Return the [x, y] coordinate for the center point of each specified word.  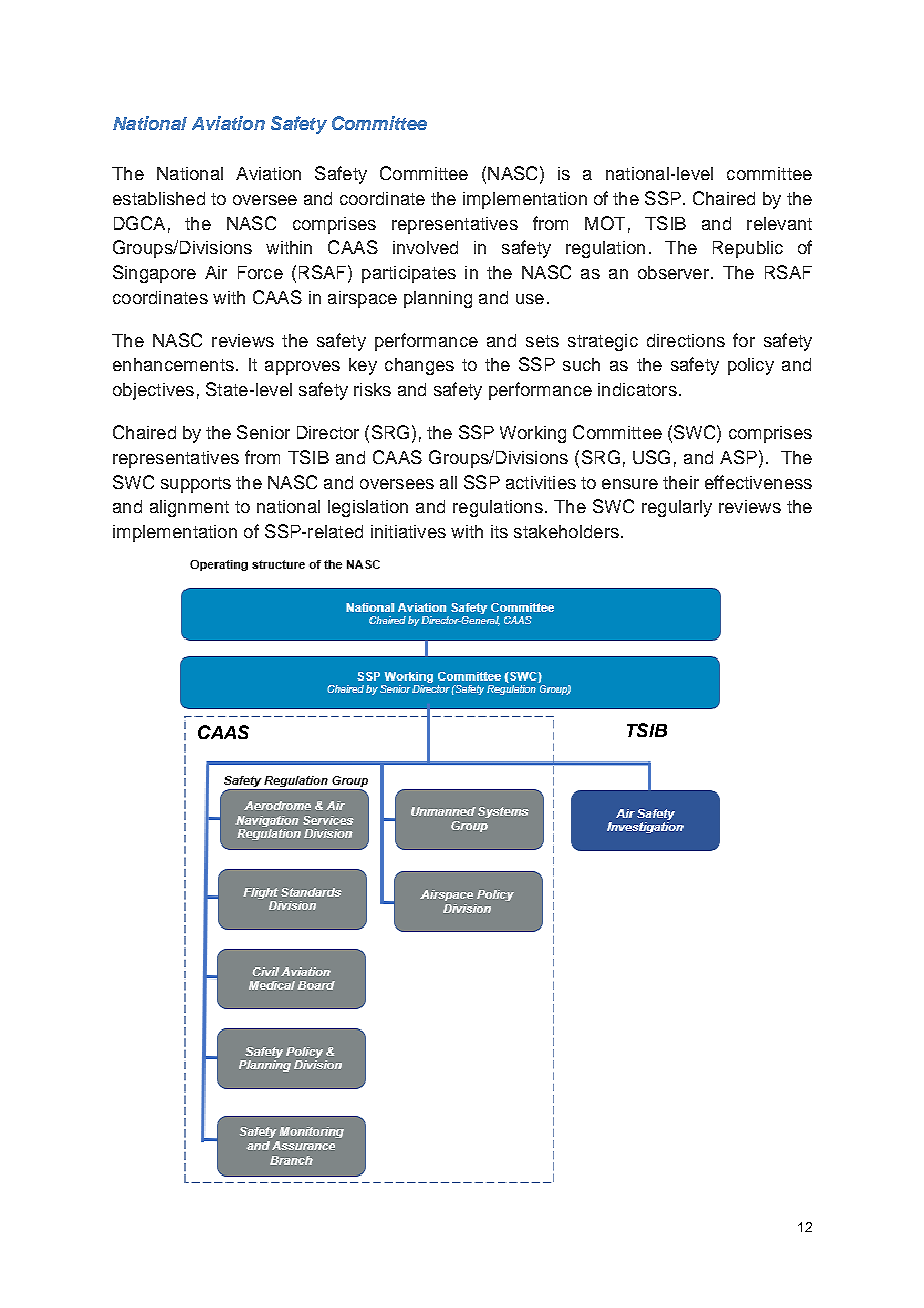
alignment [189, 508]
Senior [263, 432]
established [159, 198]
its [499, 531]
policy [751, 366]
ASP [738, 457]
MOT [605, 223]
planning [438, 299]
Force [260, 272]
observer [673, 272]
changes [419, 366]
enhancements [173, 364]
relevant [779, 223]
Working [533, 434]
